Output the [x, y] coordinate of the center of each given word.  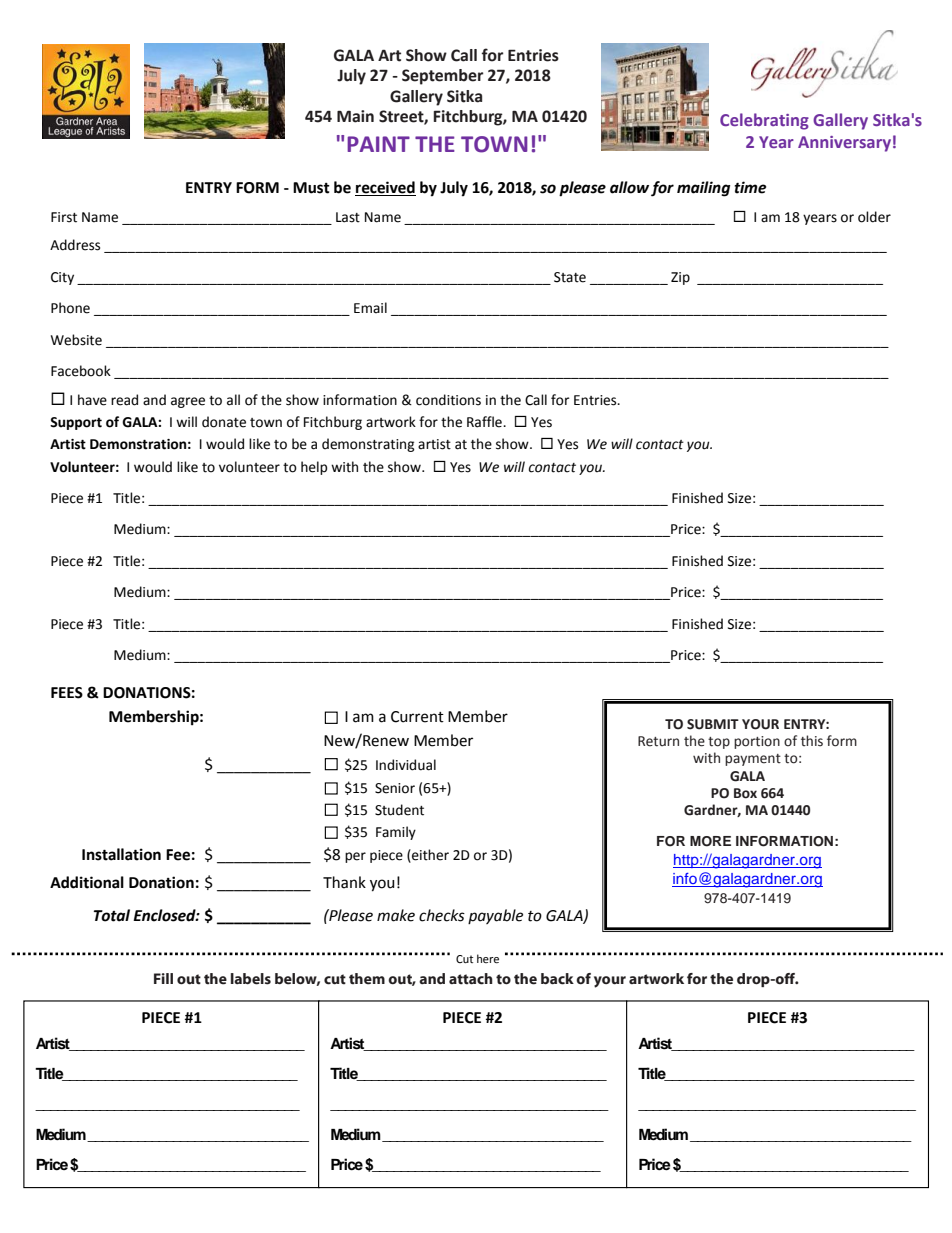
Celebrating [764, 121]
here [488, 959]
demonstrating [368, 445]
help [314, 468]
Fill [163, 978]
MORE [710, 841]
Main [355, 116]
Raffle [485, 422]
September [443, 77]
